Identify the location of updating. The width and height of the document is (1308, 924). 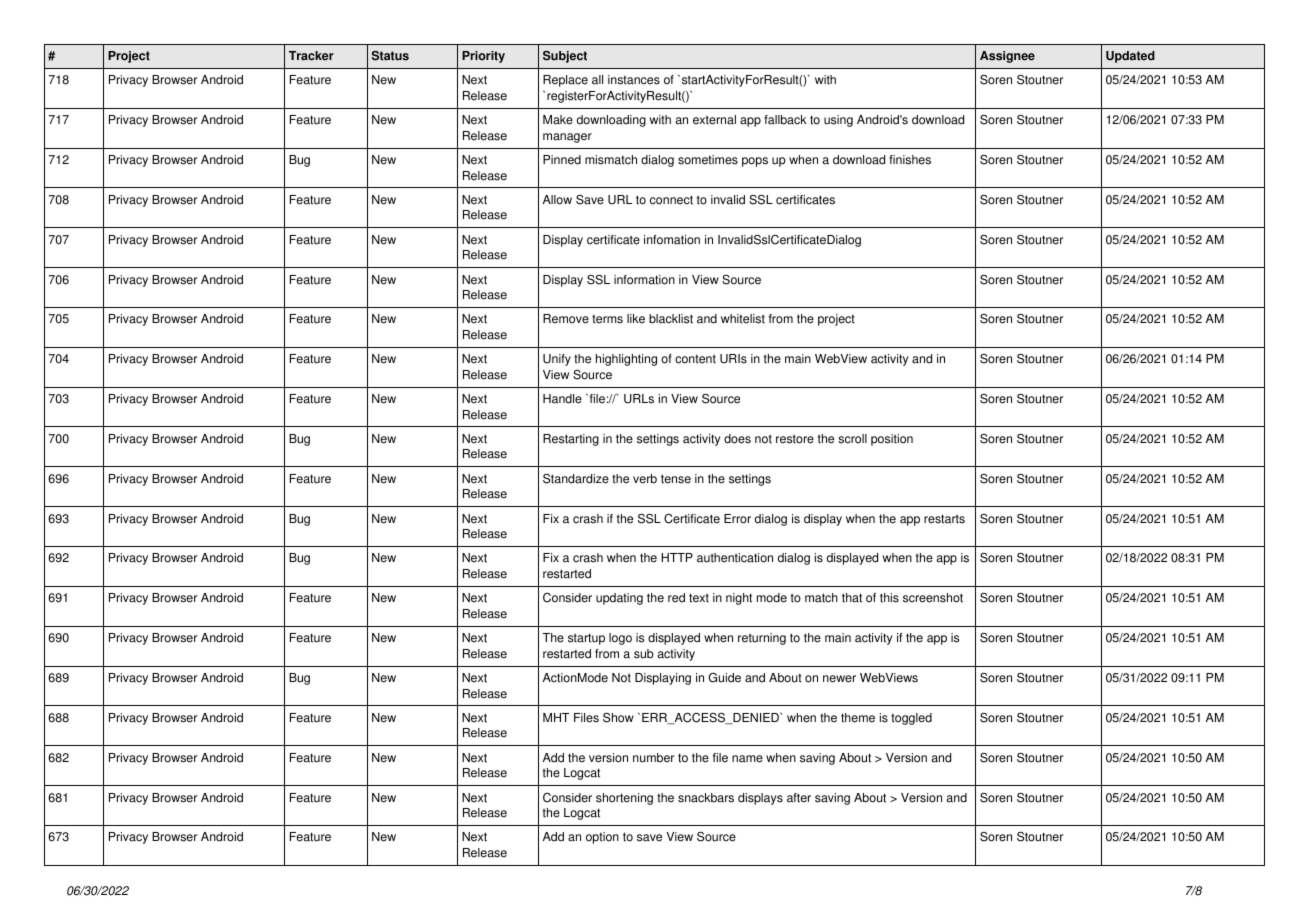
(619, 599).
